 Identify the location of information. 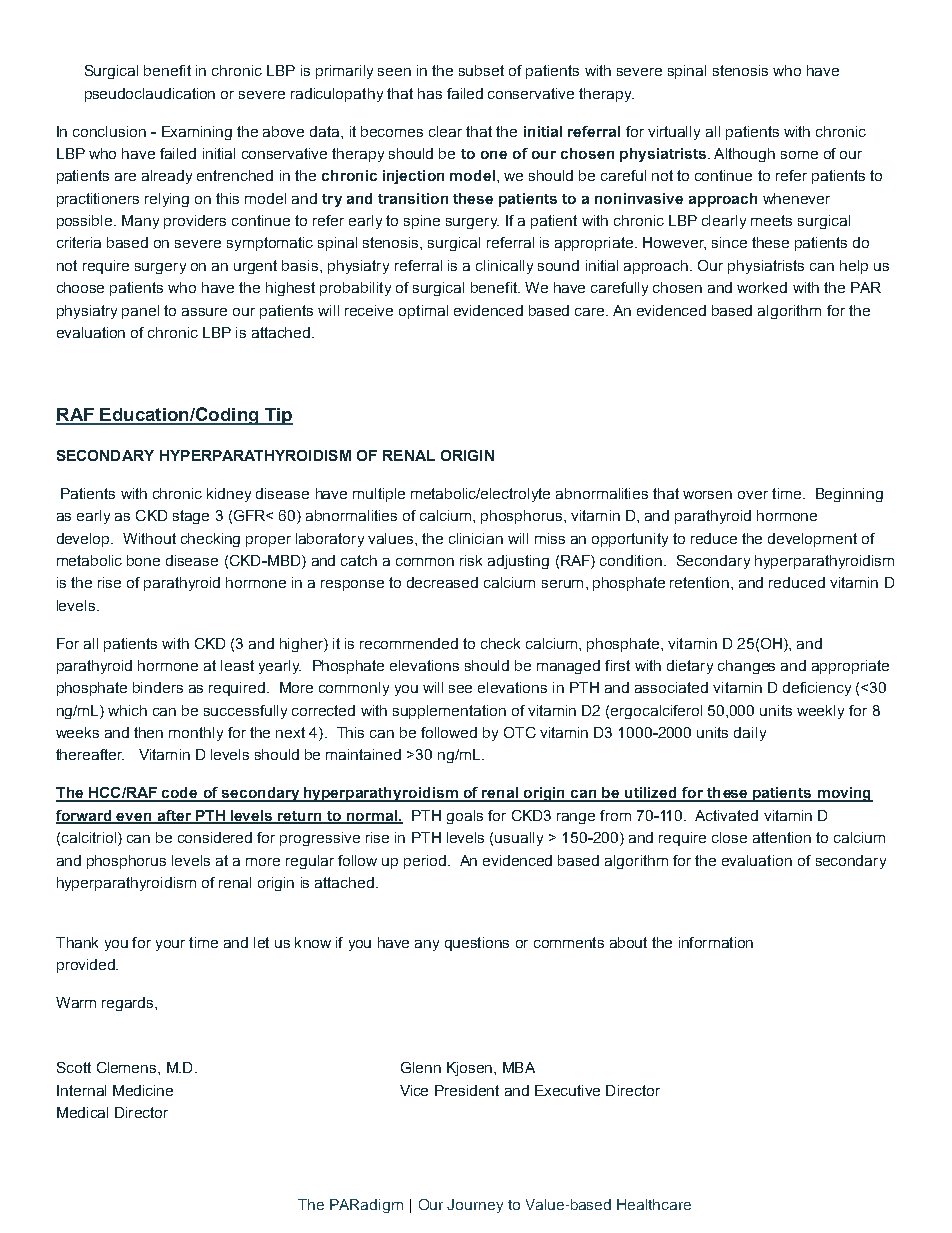
(716, 942).
